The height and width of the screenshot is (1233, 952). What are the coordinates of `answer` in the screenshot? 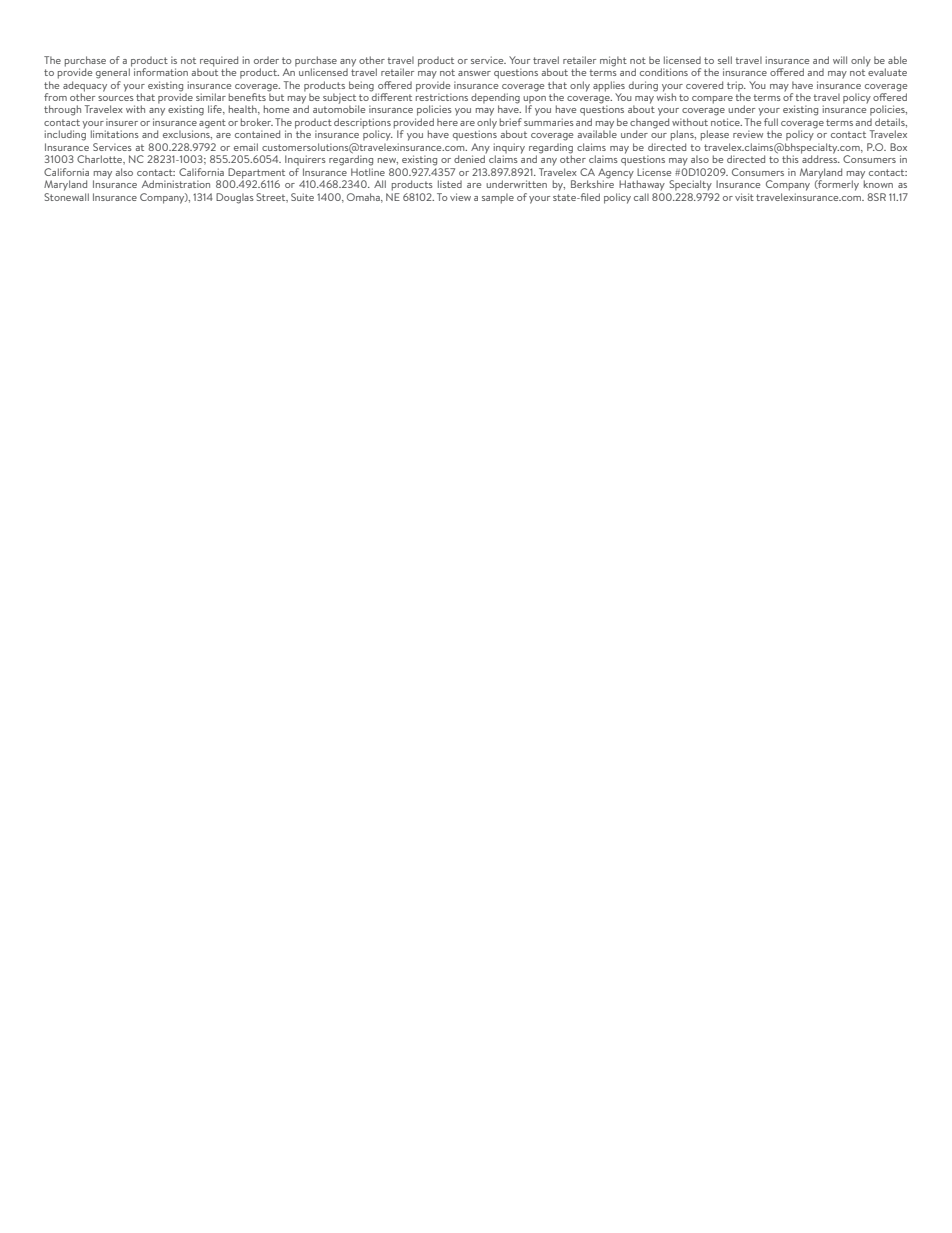 It's located at (474, 73).
